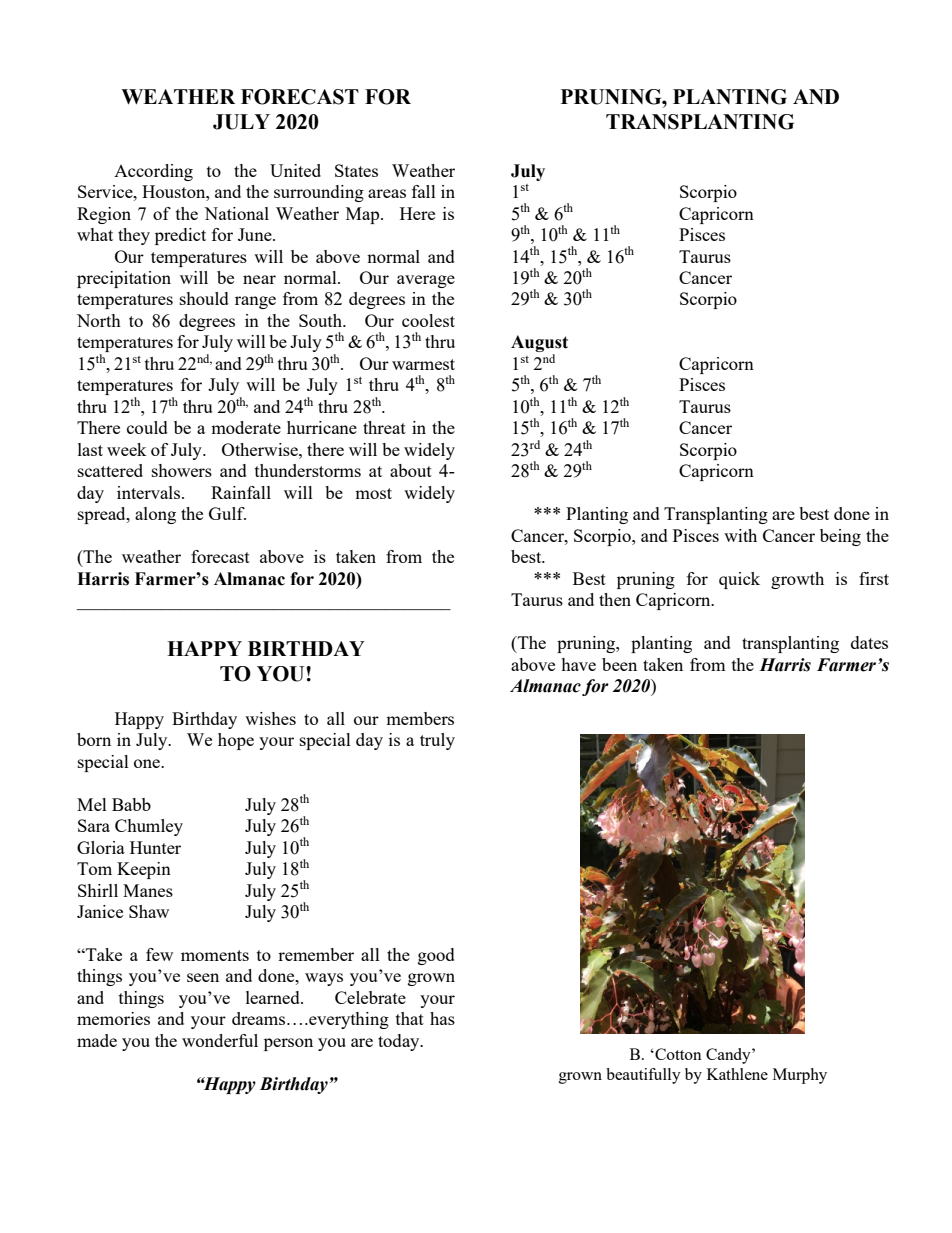  I want to click on wishes, so click(270, 718).
